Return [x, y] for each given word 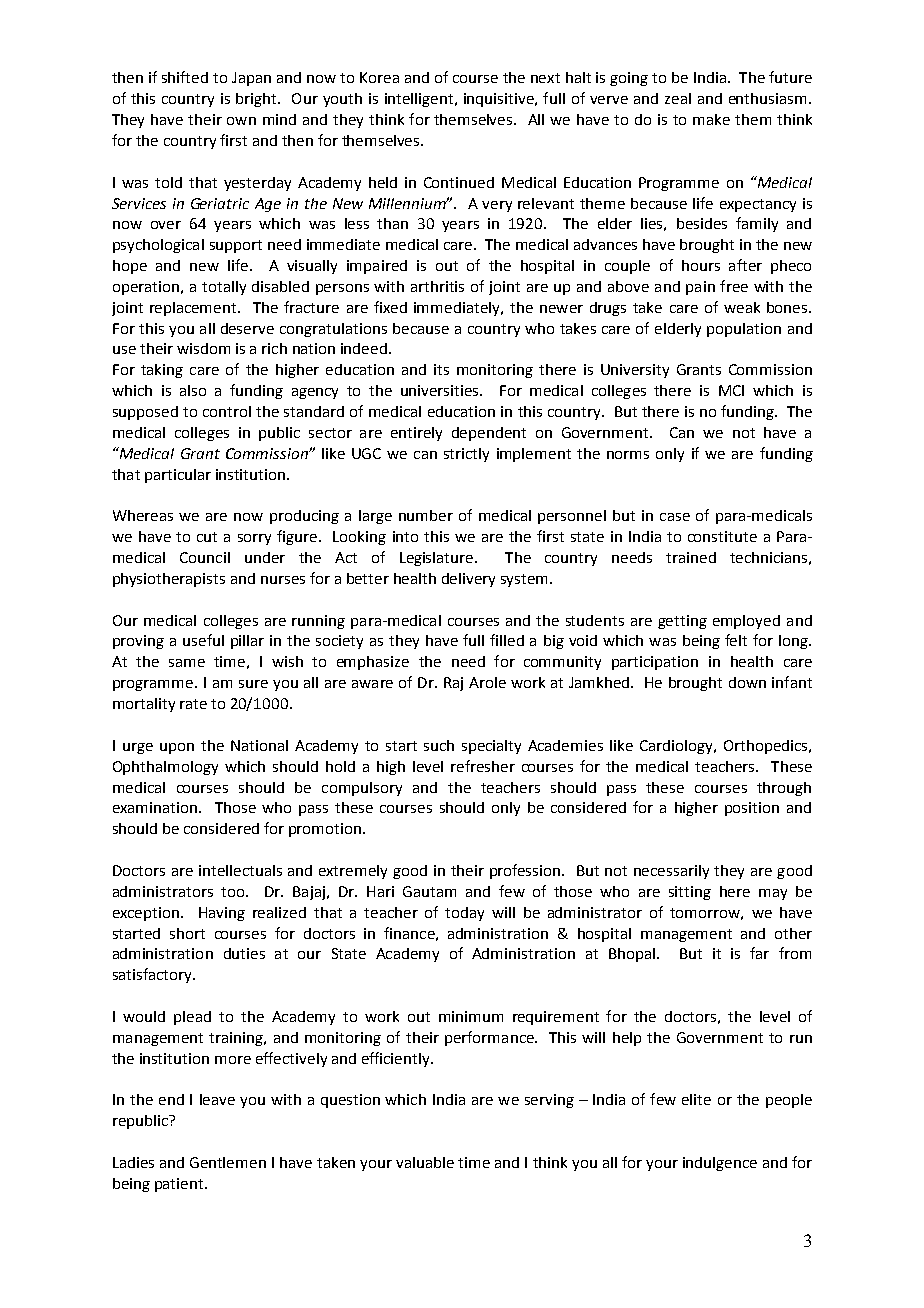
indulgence [720, 1164]
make [711, 119]
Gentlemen [228, 1162]
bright [257, 100]
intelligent [419, 100]
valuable [425, 1162]
